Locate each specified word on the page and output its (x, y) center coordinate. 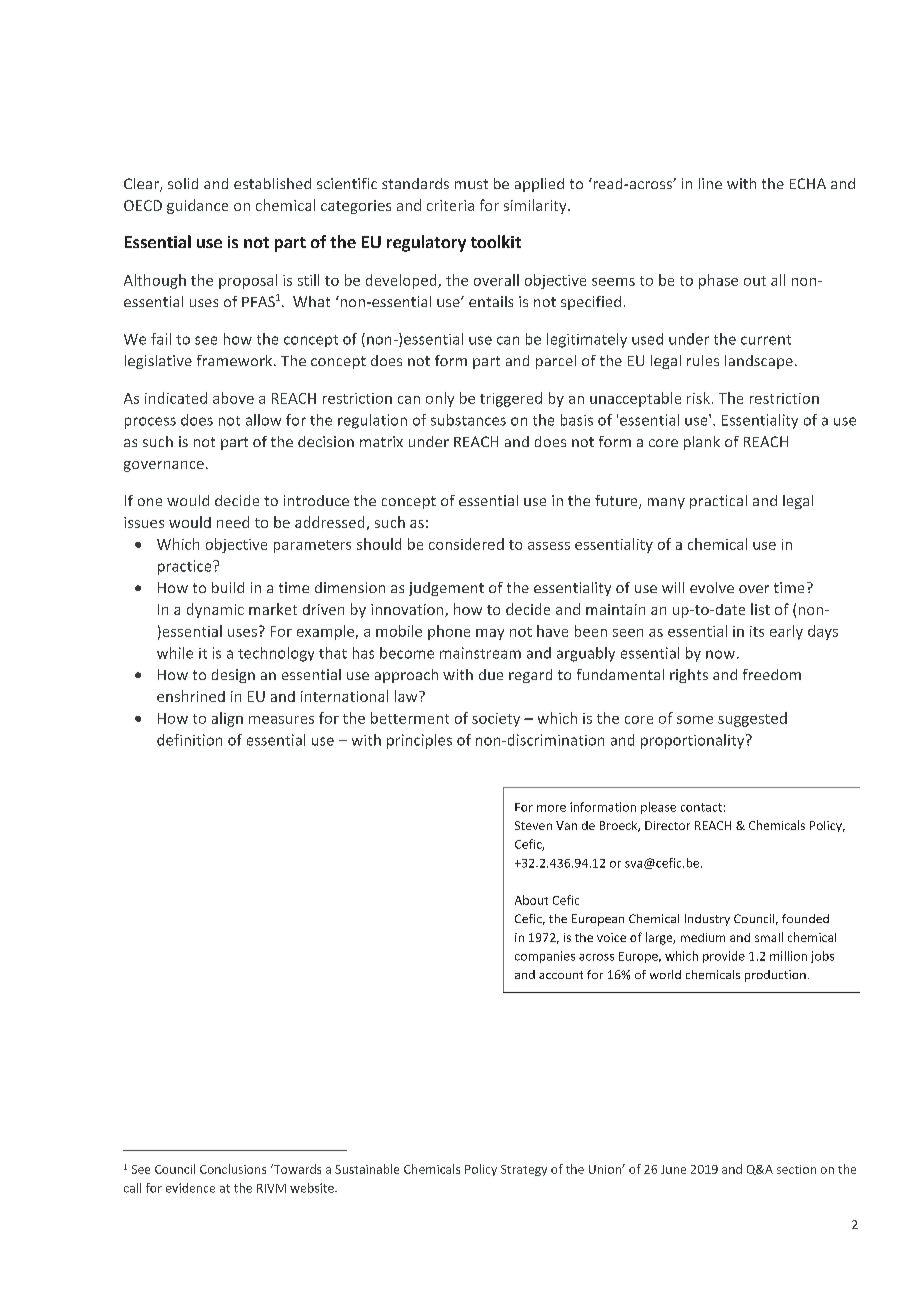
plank (702, 443)
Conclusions (233, 1169)
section (796, 1169)
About (531, 900)
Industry (707, 920)
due (491, 674)
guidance (197, 206)
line (710, 183)
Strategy (524, 1170)
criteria (450, 205)
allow (263, 420)
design (233, 676)
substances (468, 420)
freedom (772, 674)
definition (189, 740)
